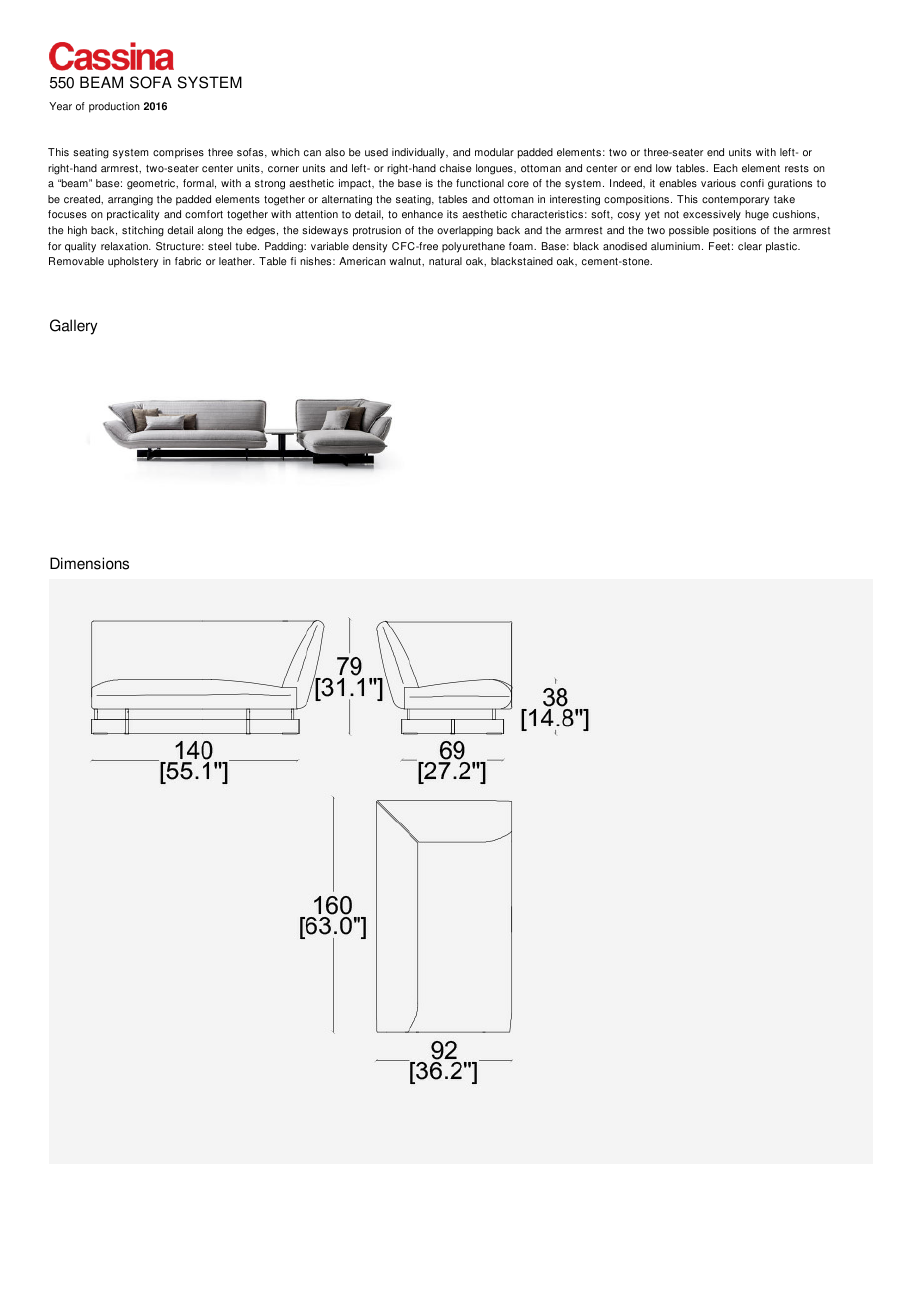  I want to click on possible, so click(689, 231).
